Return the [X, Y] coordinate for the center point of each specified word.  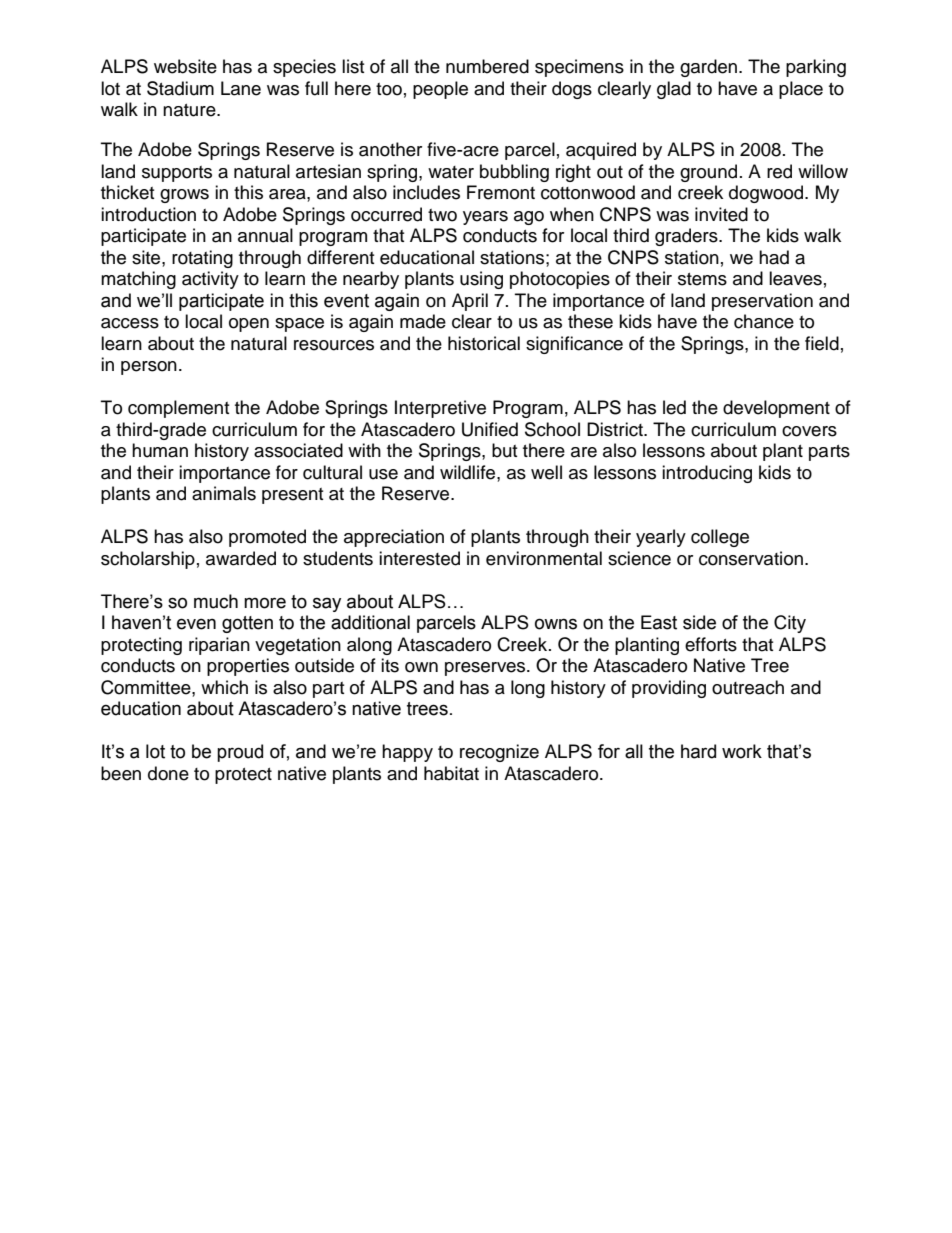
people [440, 90]
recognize [499, 753]
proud [240, 753]
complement [178, 409]
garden [708, 68]
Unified [490, 429]
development [776, 409]
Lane [241, 88]
